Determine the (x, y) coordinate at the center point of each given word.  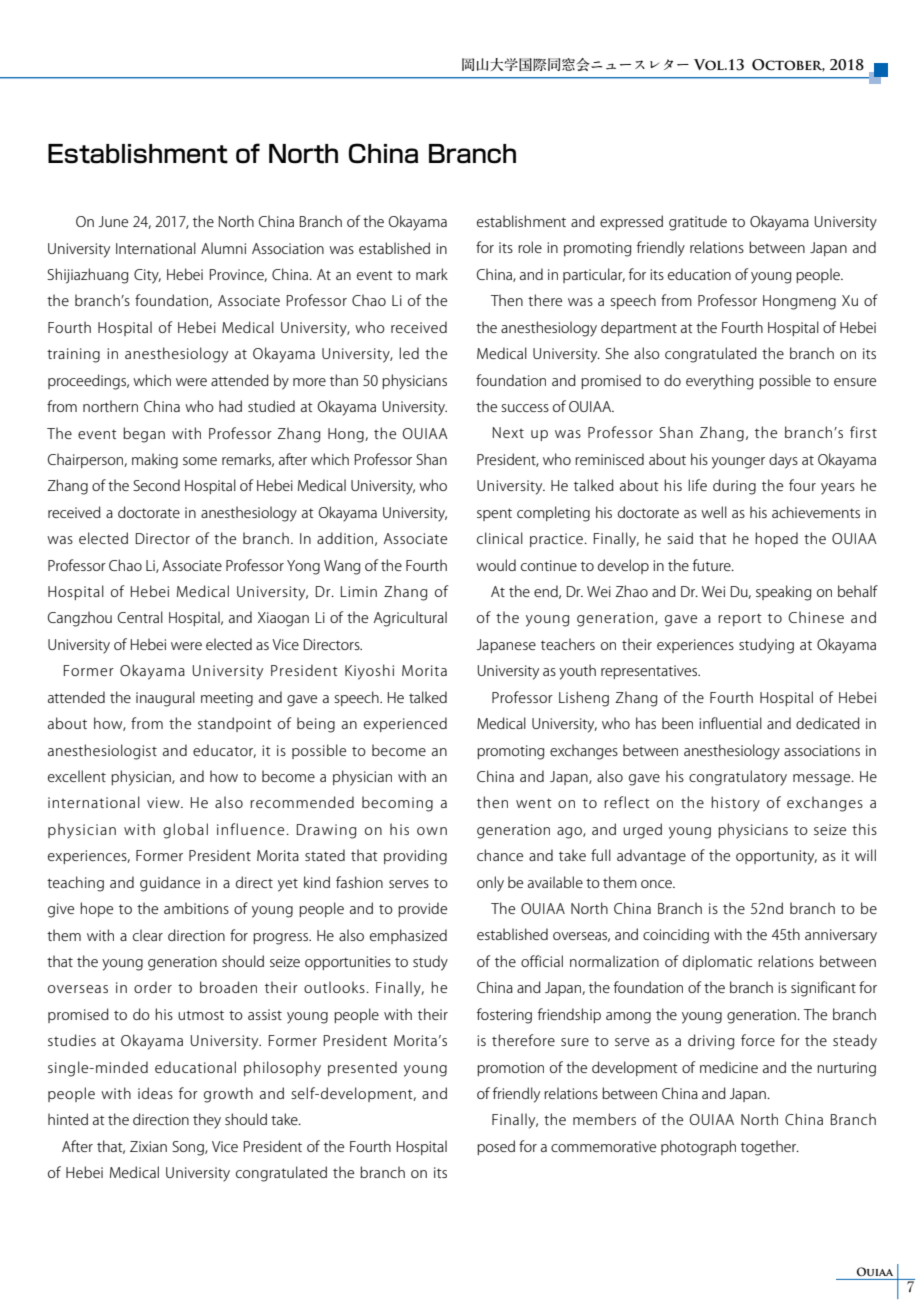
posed (496, 1147)
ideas (155, 1093)
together (770, 1148)
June (113, 221)
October (788, 65)
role (530, 247)
